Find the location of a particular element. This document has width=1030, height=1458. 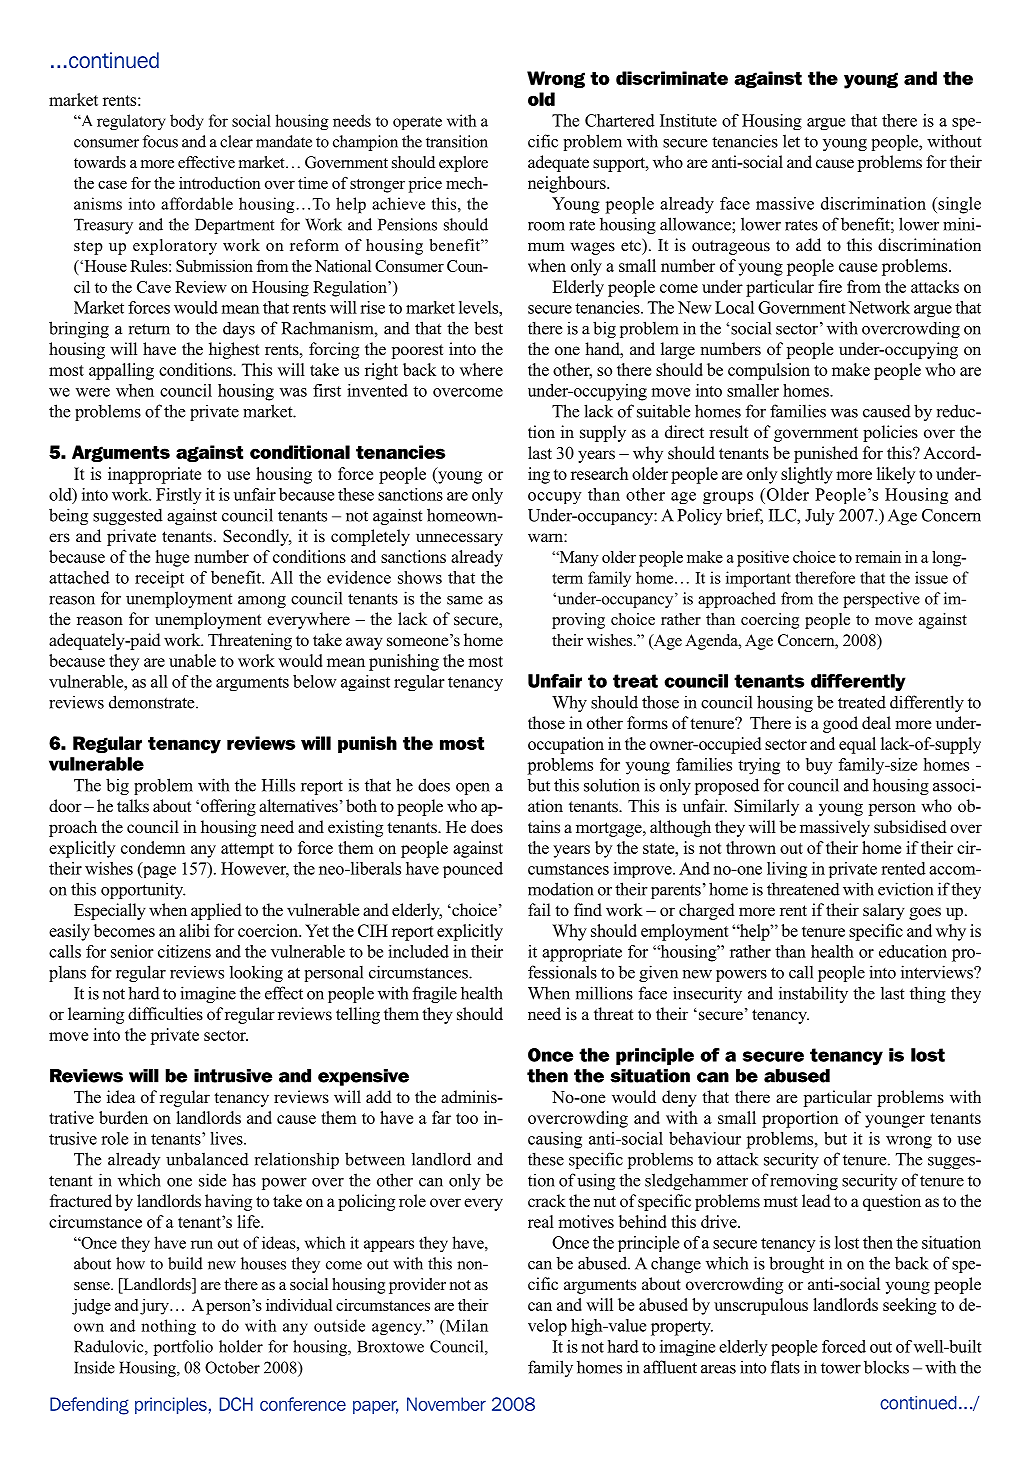

pounced is located at coordinates (473, 870).
